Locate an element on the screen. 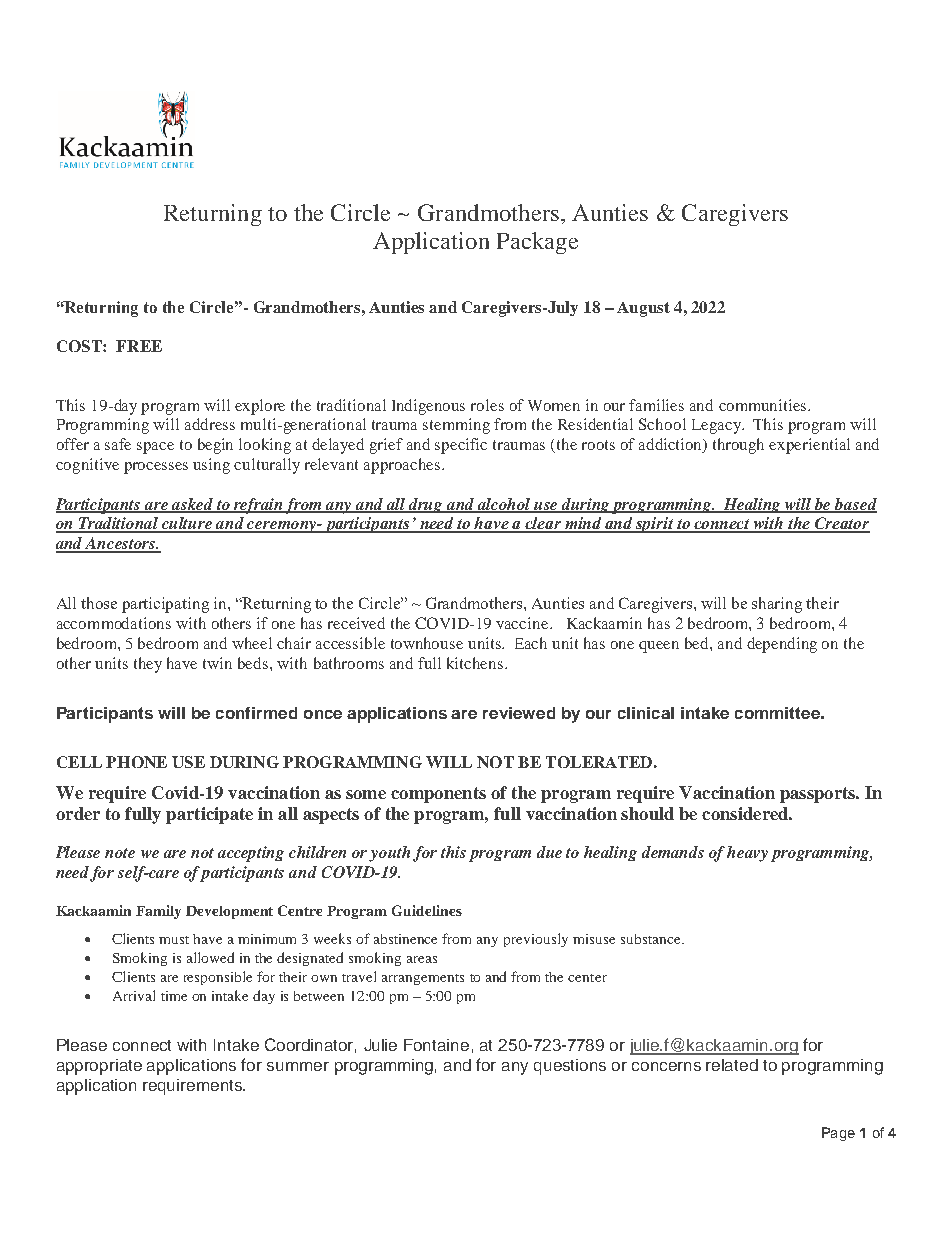 The width and height of the screenshot is (952, 1233). kitchens is located at coordinates (475, 663).
